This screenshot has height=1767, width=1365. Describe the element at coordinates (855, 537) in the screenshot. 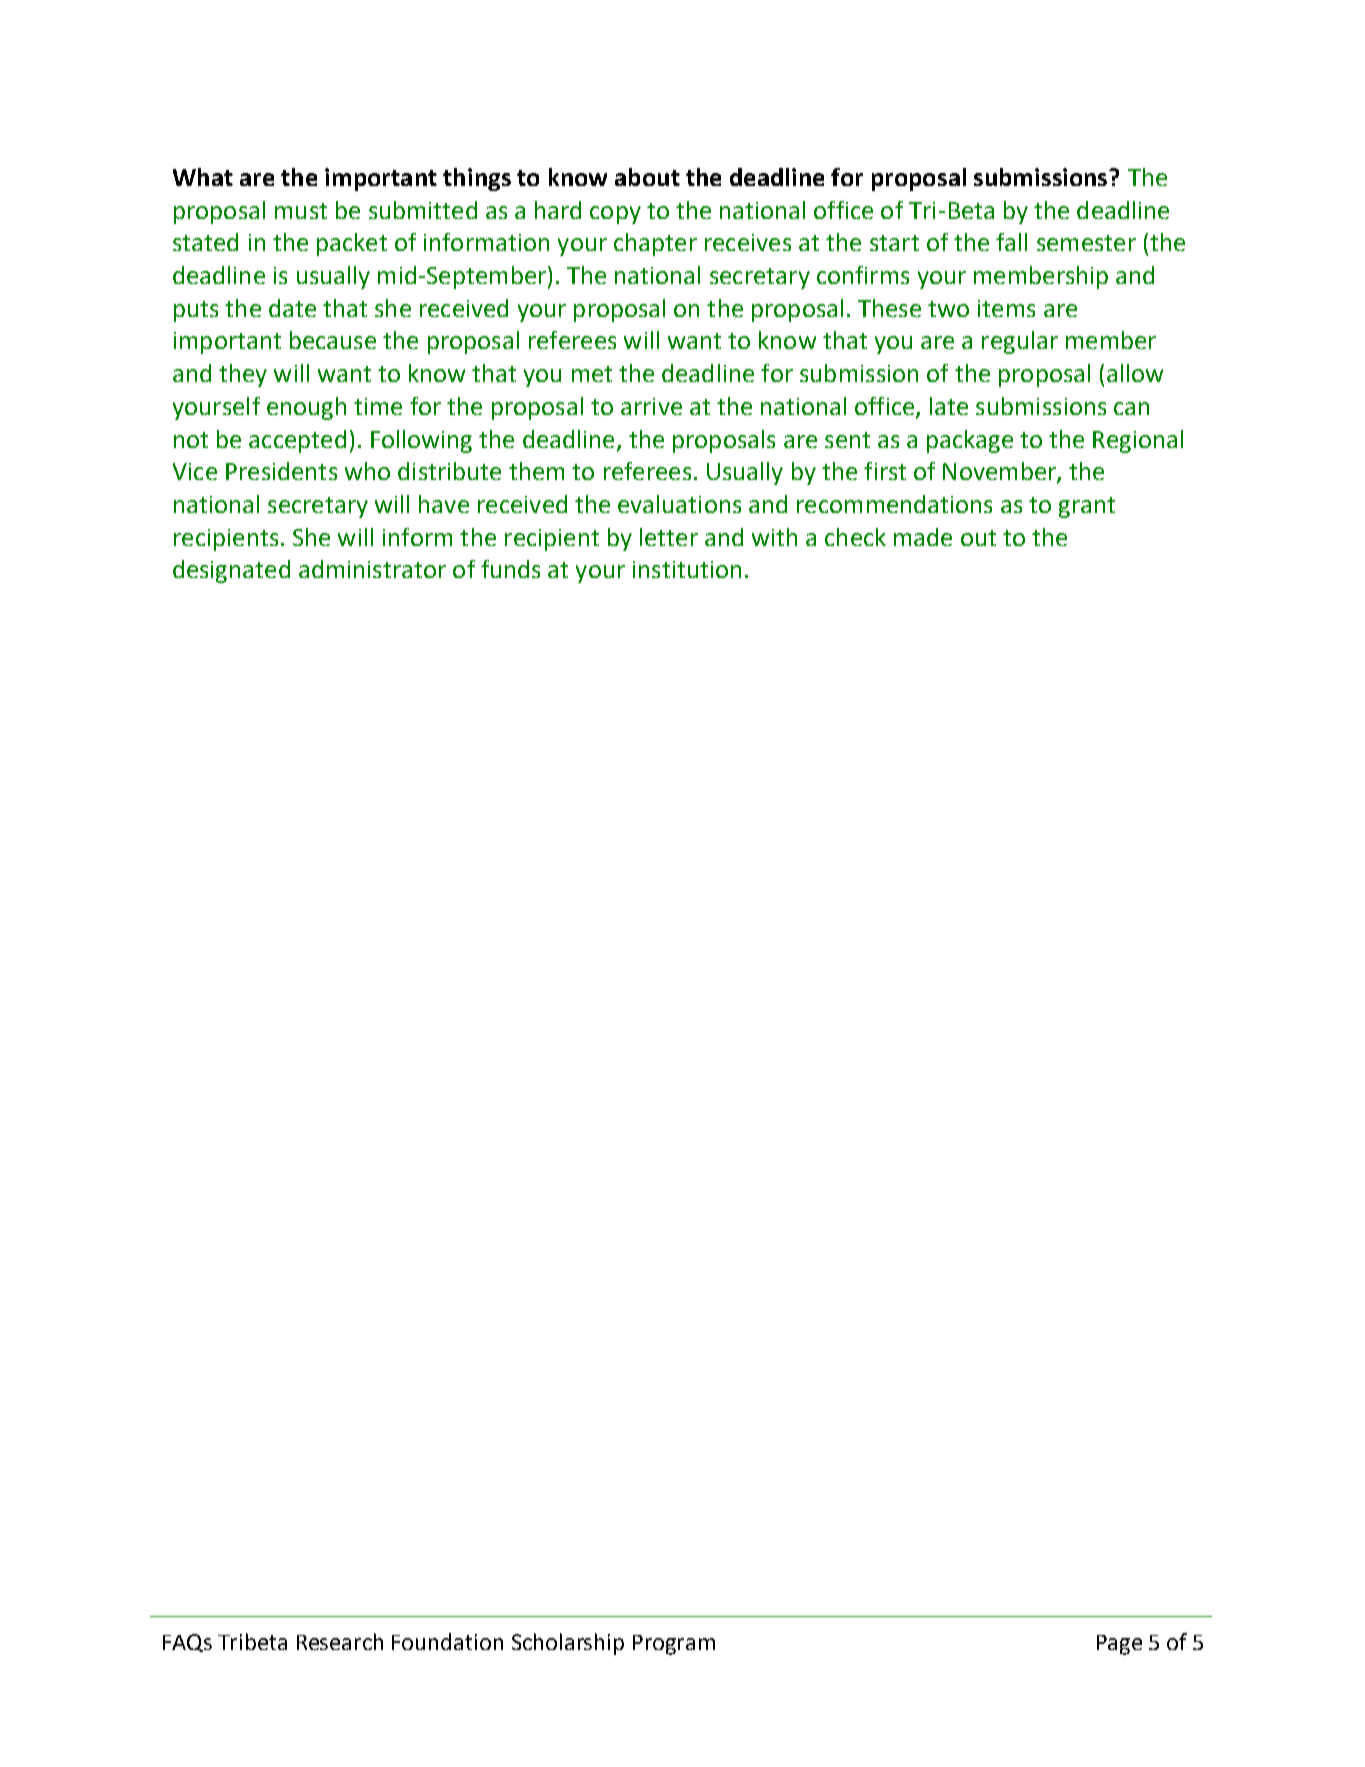

I see `check` at that location.
